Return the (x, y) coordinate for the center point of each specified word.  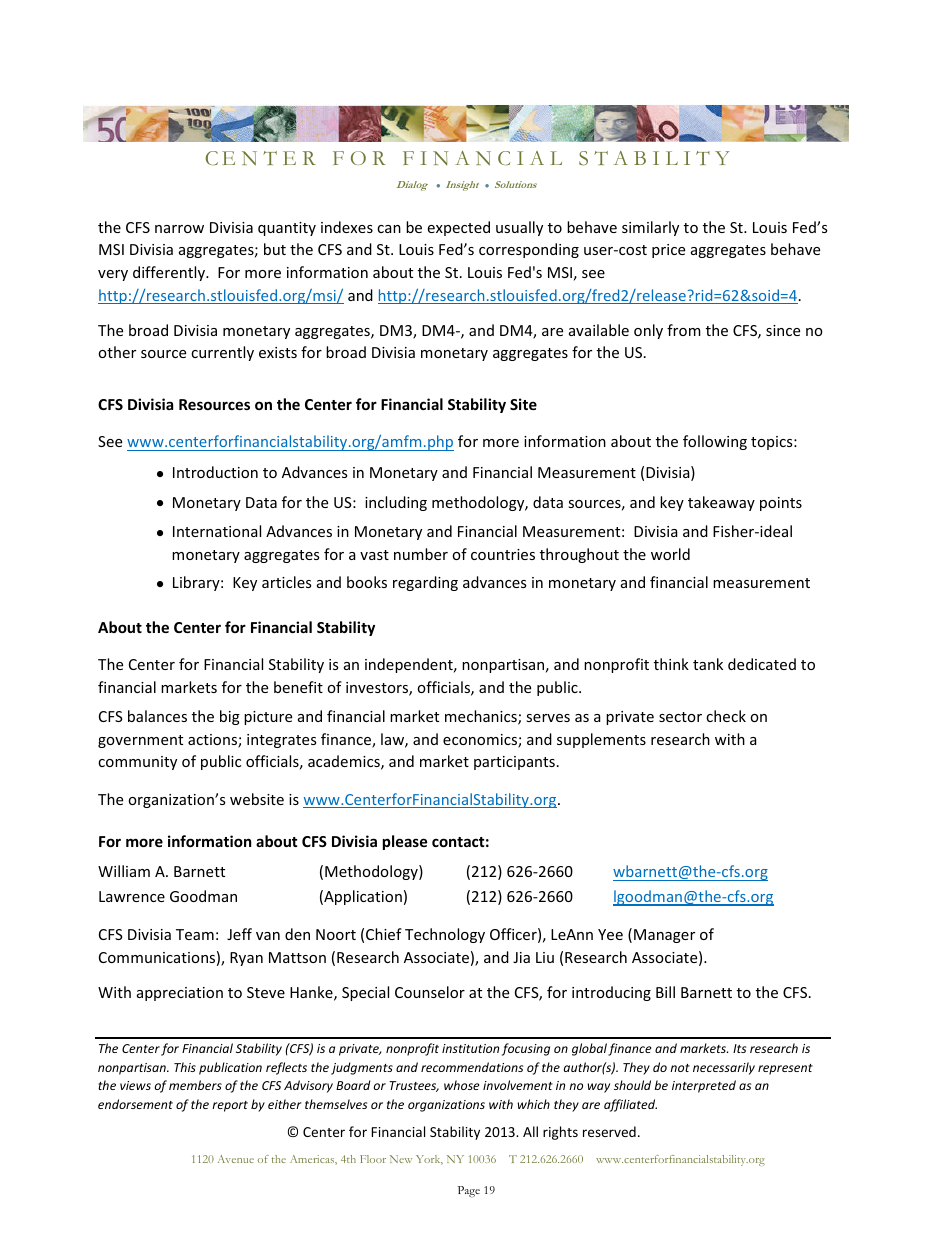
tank (708, 664)
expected (458, 228)
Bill (665, 992)
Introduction (215, 472)
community (137, 763)
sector (680, 717)
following (715, 442)
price (668, 251)
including (396, 503)
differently (170, 273)
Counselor (430, 992)
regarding (425, 583)
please (405, 842)
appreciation (180, 994)
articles (286, 582)
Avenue (236, 1159)
